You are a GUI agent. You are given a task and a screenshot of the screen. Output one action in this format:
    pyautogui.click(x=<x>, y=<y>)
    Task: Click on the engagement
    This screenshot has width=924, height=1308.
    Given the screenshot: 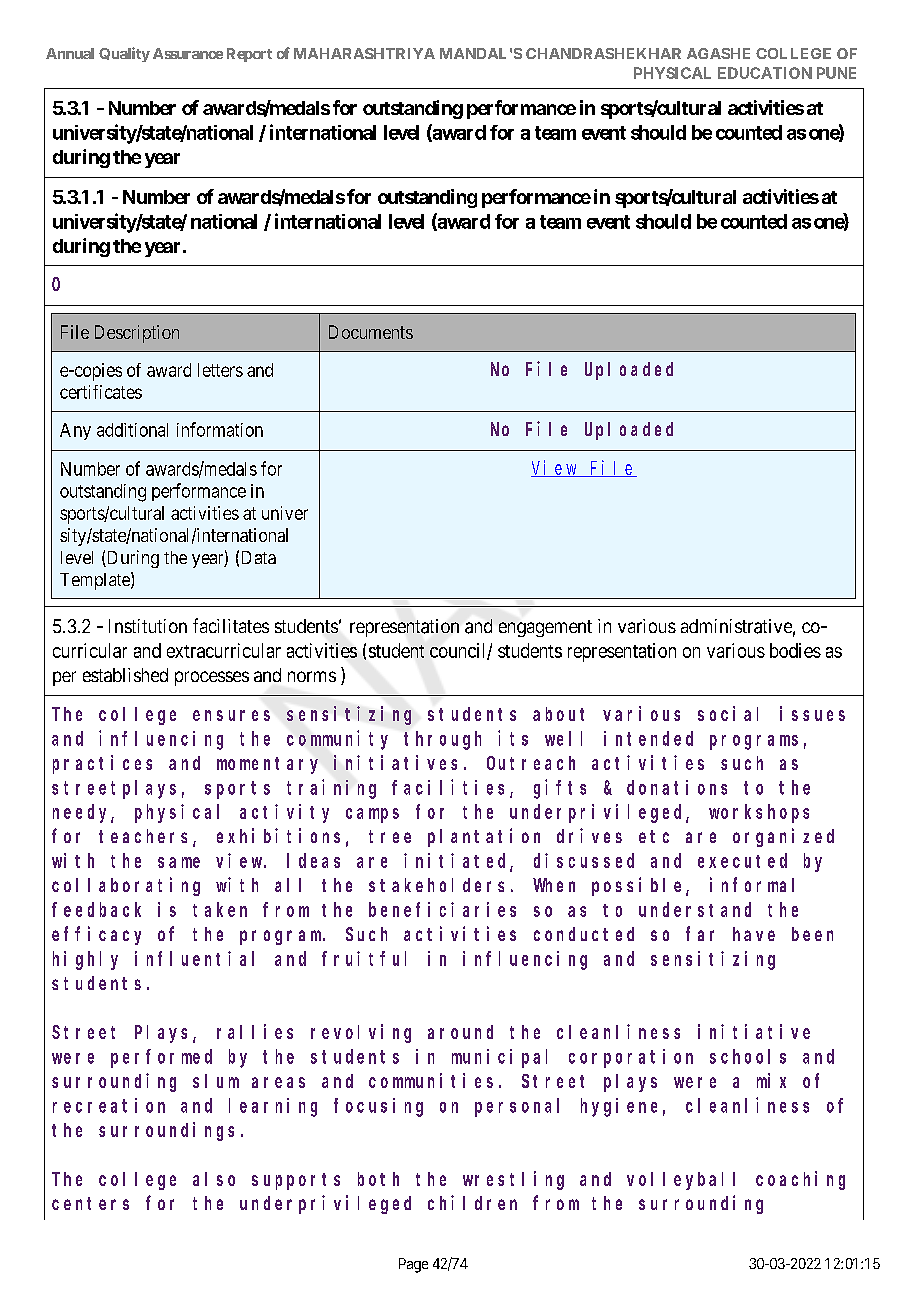 What is the action you would take?
    pyautogui.click(x=545, y=628)
